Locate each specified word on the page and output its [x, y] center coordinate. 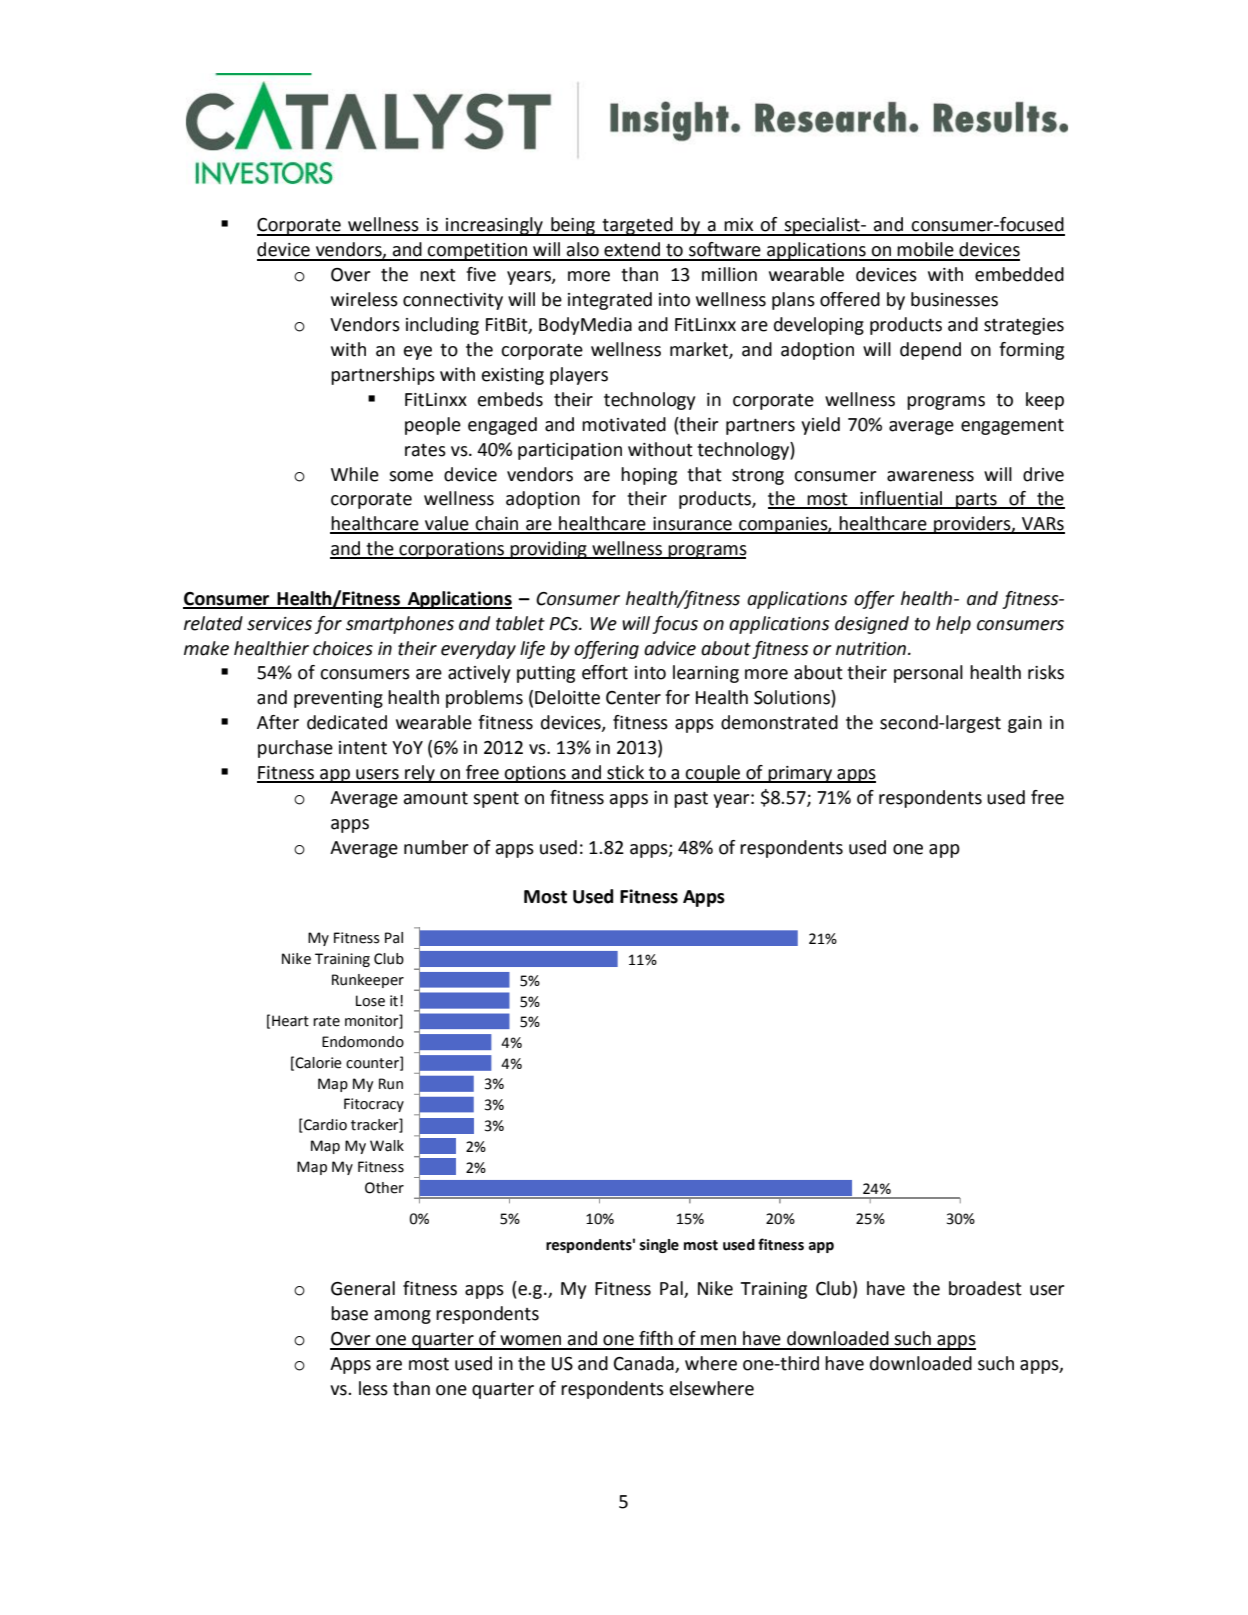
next [438, 275]
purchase [295, 749]
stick [626, 773]
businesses [954, 299]
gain [1025, 724]
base [349, 1313]
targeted [637, 226]
